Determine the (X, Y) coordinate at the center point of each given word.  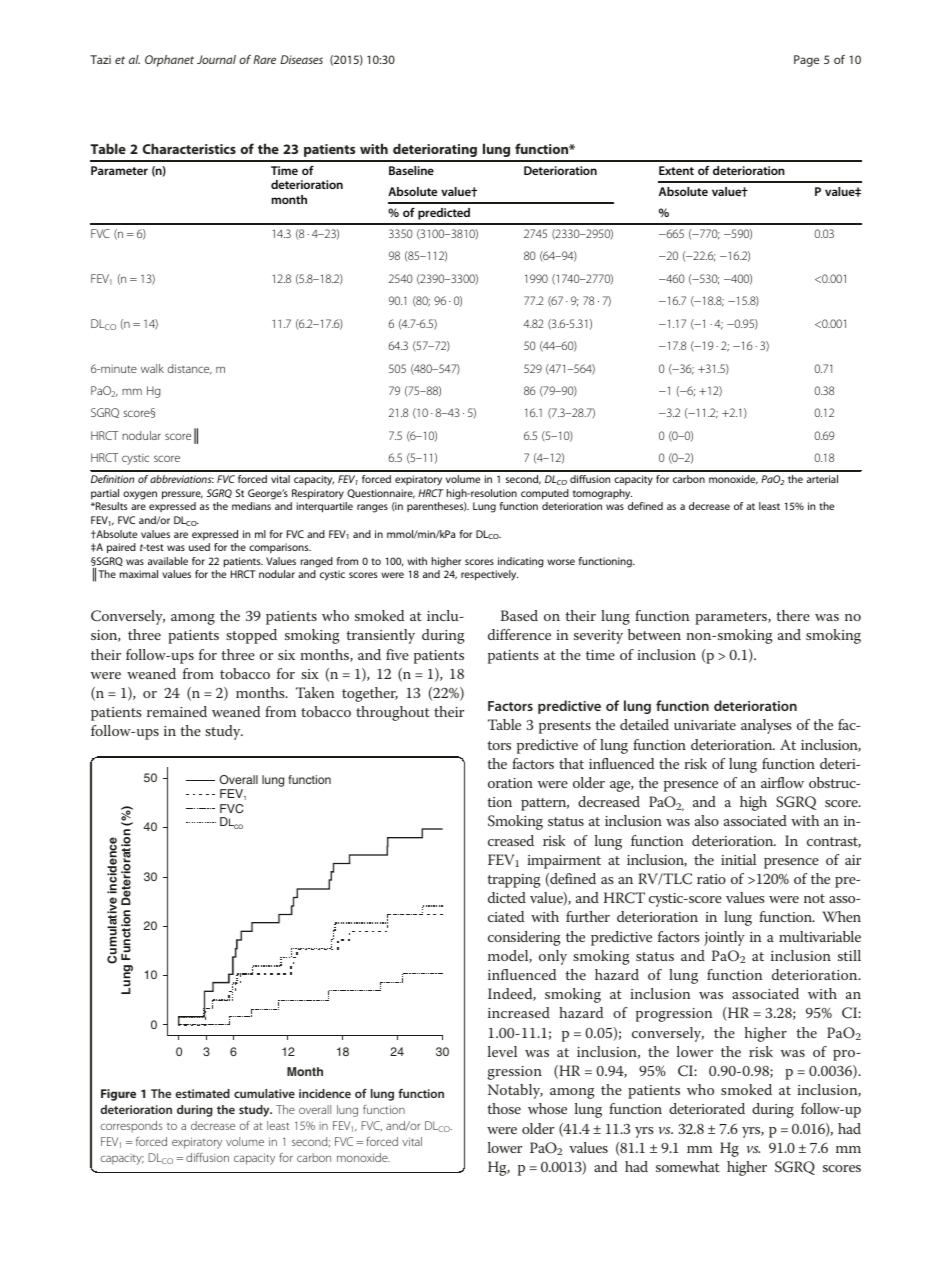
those (504, 1108)
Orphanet (169, 61)
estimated (202, 1093)
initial (738, 859)
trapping (514, 881)
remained (177, 711)
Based (519, 615)
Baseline (411, 170)
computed (545, 494)
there (793, 615)
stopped (251, 636)
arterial (822, 479)
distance (190, 369)
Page (806, 61)
